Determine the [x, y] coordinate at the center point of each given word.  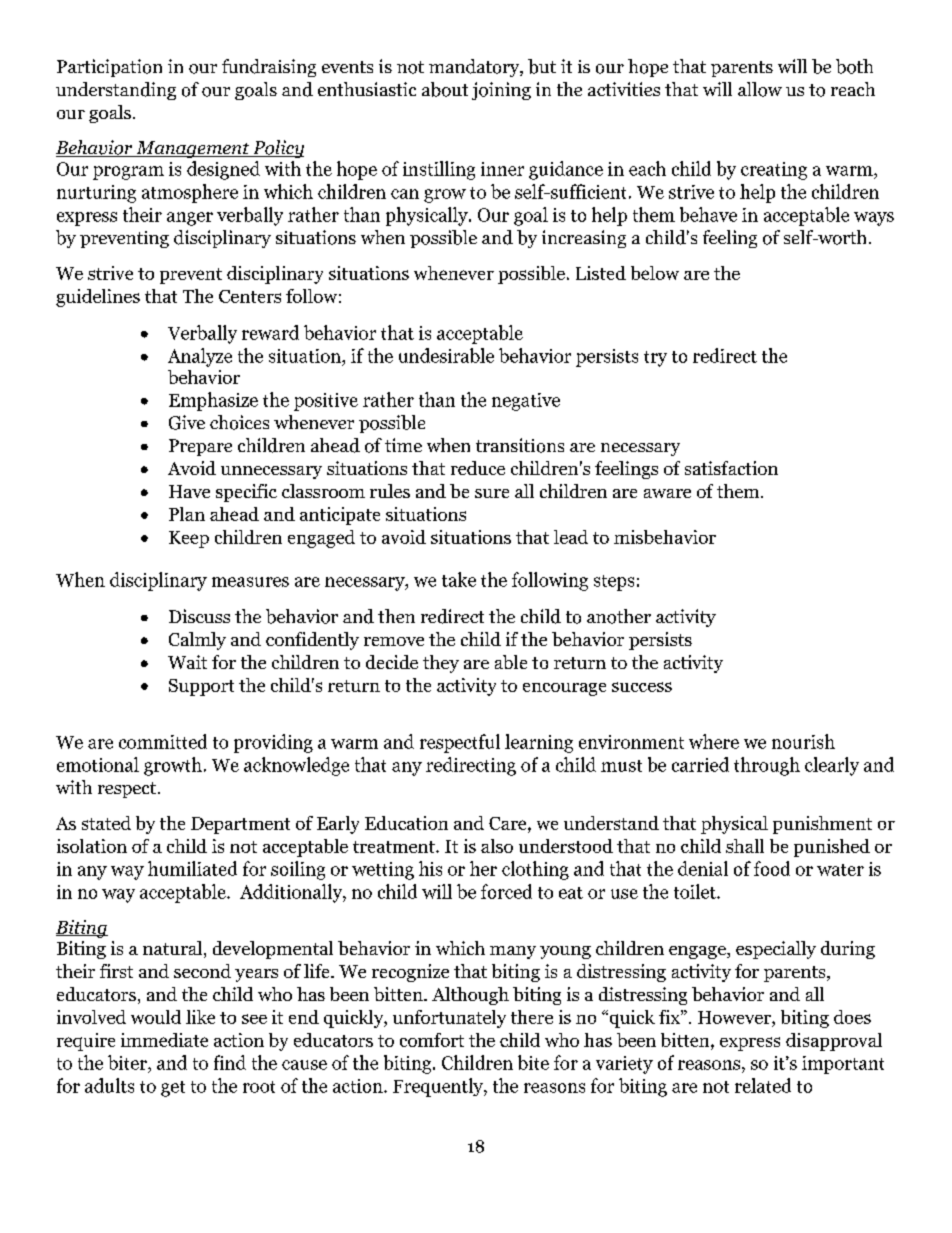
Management [193, 149]
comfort [432, 1040]
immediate [164, 1040]
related [763, 1085]
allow [760, 89]
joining [501, 91]
